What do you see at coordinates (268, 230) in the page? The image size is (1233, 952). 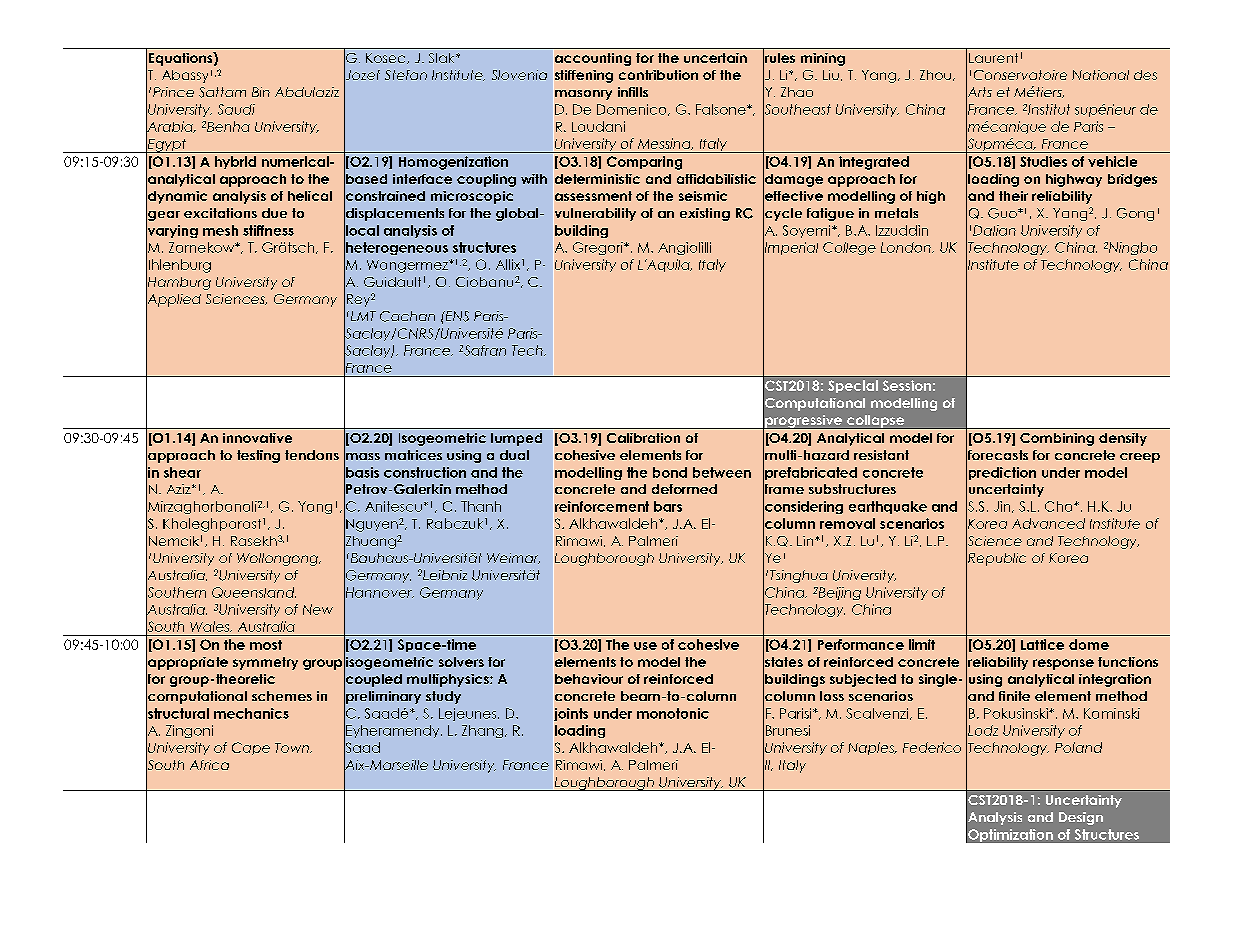 I see `stiffness` at bounding box center [268, 230].
